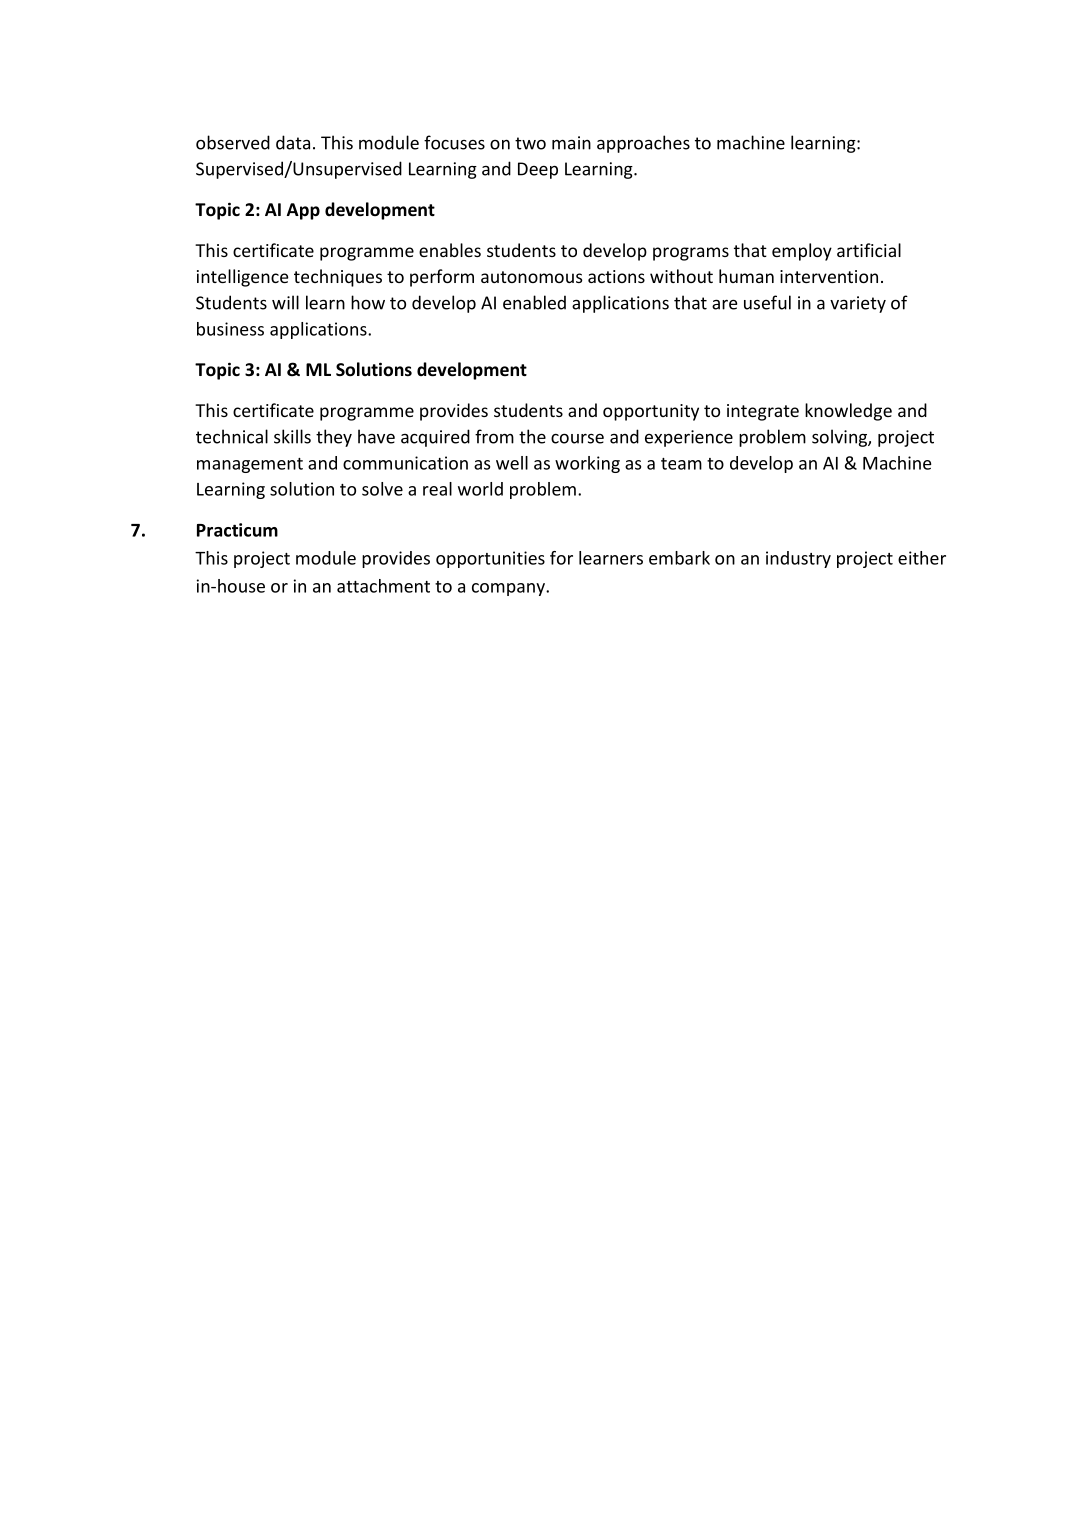 Image resolution: width=1078 pixels, height=1524 pixels. Describe the element at coordinates (848, 412) in the image. I see `knowledge` at that location.
